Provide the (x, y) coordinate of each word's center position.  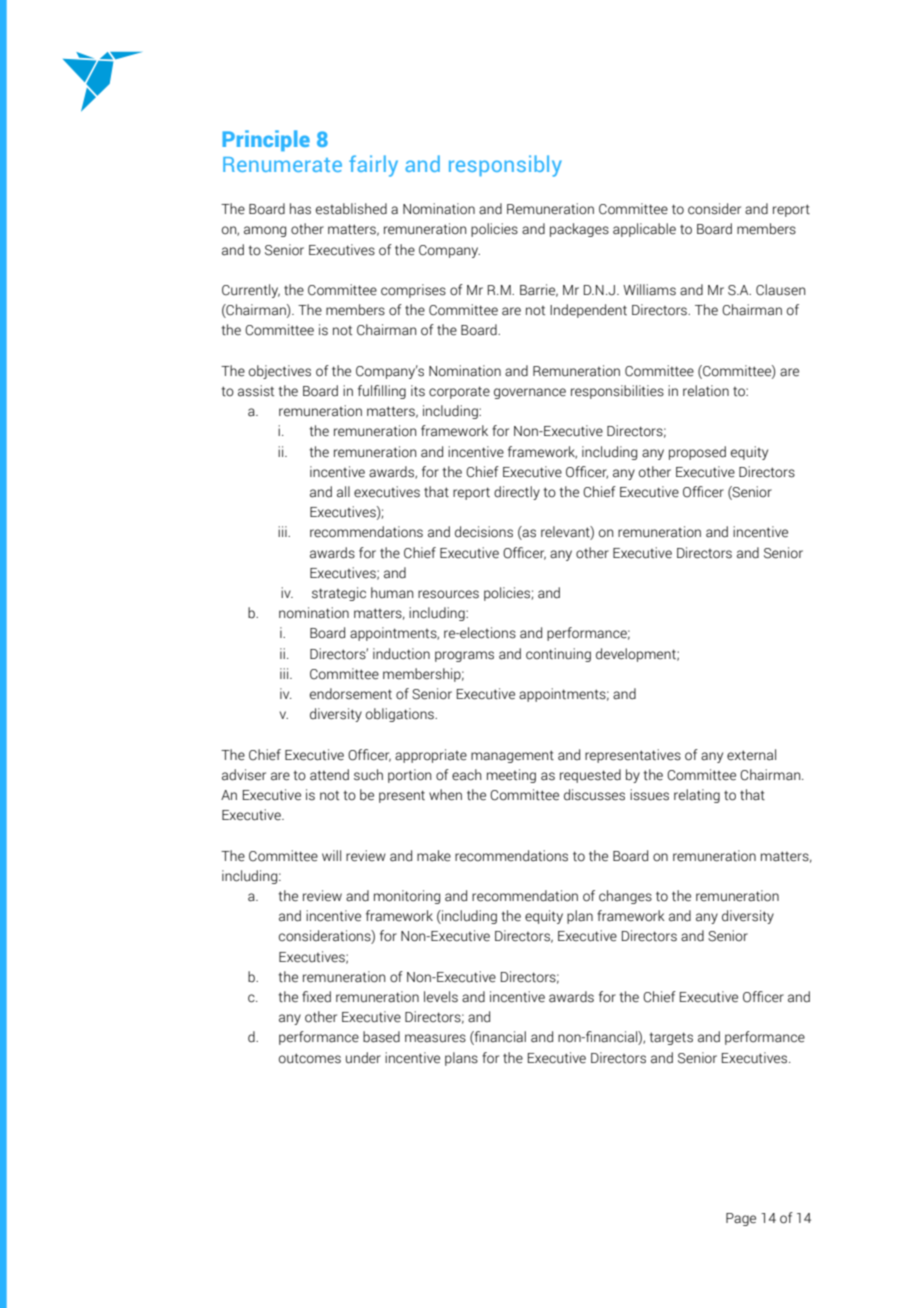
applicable (644, 230)
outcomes (310, 1058)
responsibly (505, 166)
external (751, 755)
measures (435, 1038)
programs (464, 656)
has (300, 209)
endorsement (351, 694)
